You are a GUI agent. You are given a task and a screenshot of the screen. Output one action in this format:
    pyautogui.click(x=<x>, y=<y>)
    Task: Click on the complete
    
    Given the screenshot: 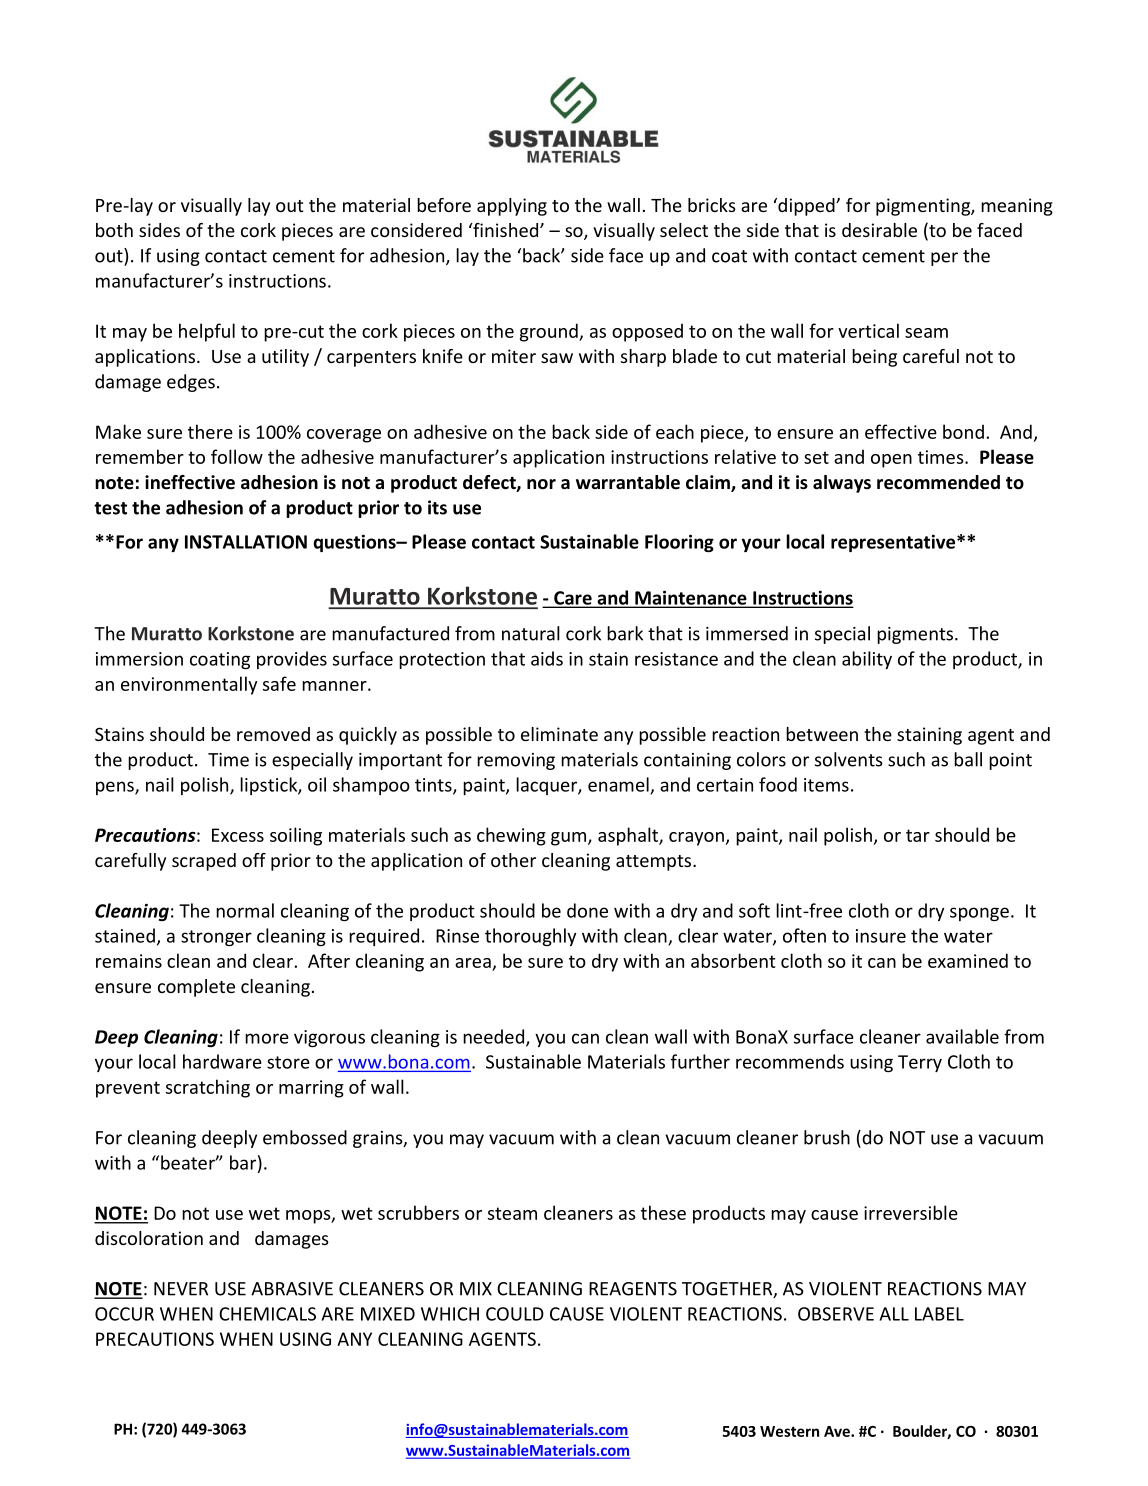 What is the action you would take?
    pyautogui.click(x=196, y=988)
